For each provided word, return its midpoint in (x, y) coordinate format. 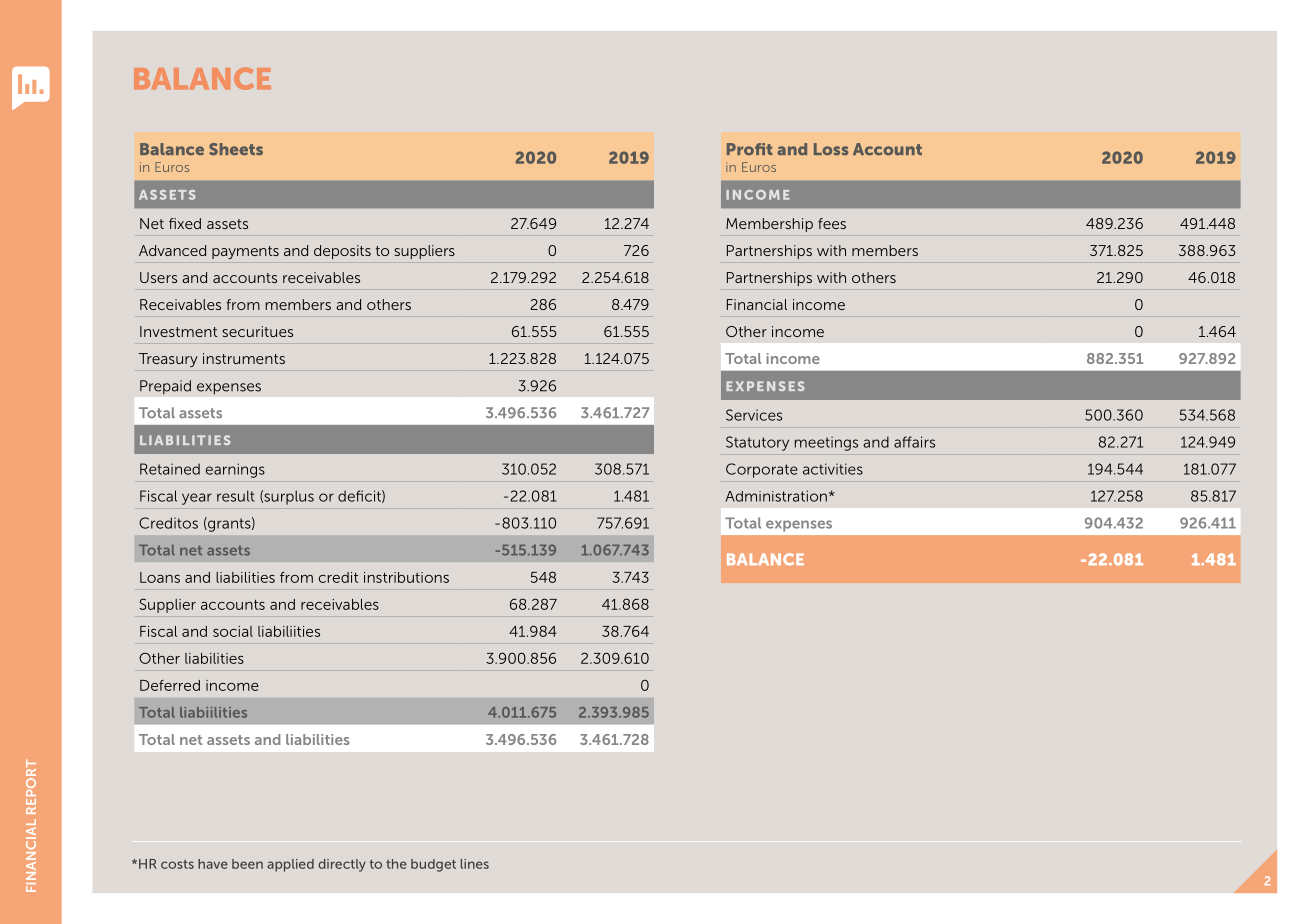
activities (833, 469)
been (247, 864)
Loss (831, 149)
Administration (776, 496)
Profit (750, 149)
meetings (826, 443)
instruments (244, 358)
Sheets (236, 149)
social (233, 631)
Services (754, 415)
